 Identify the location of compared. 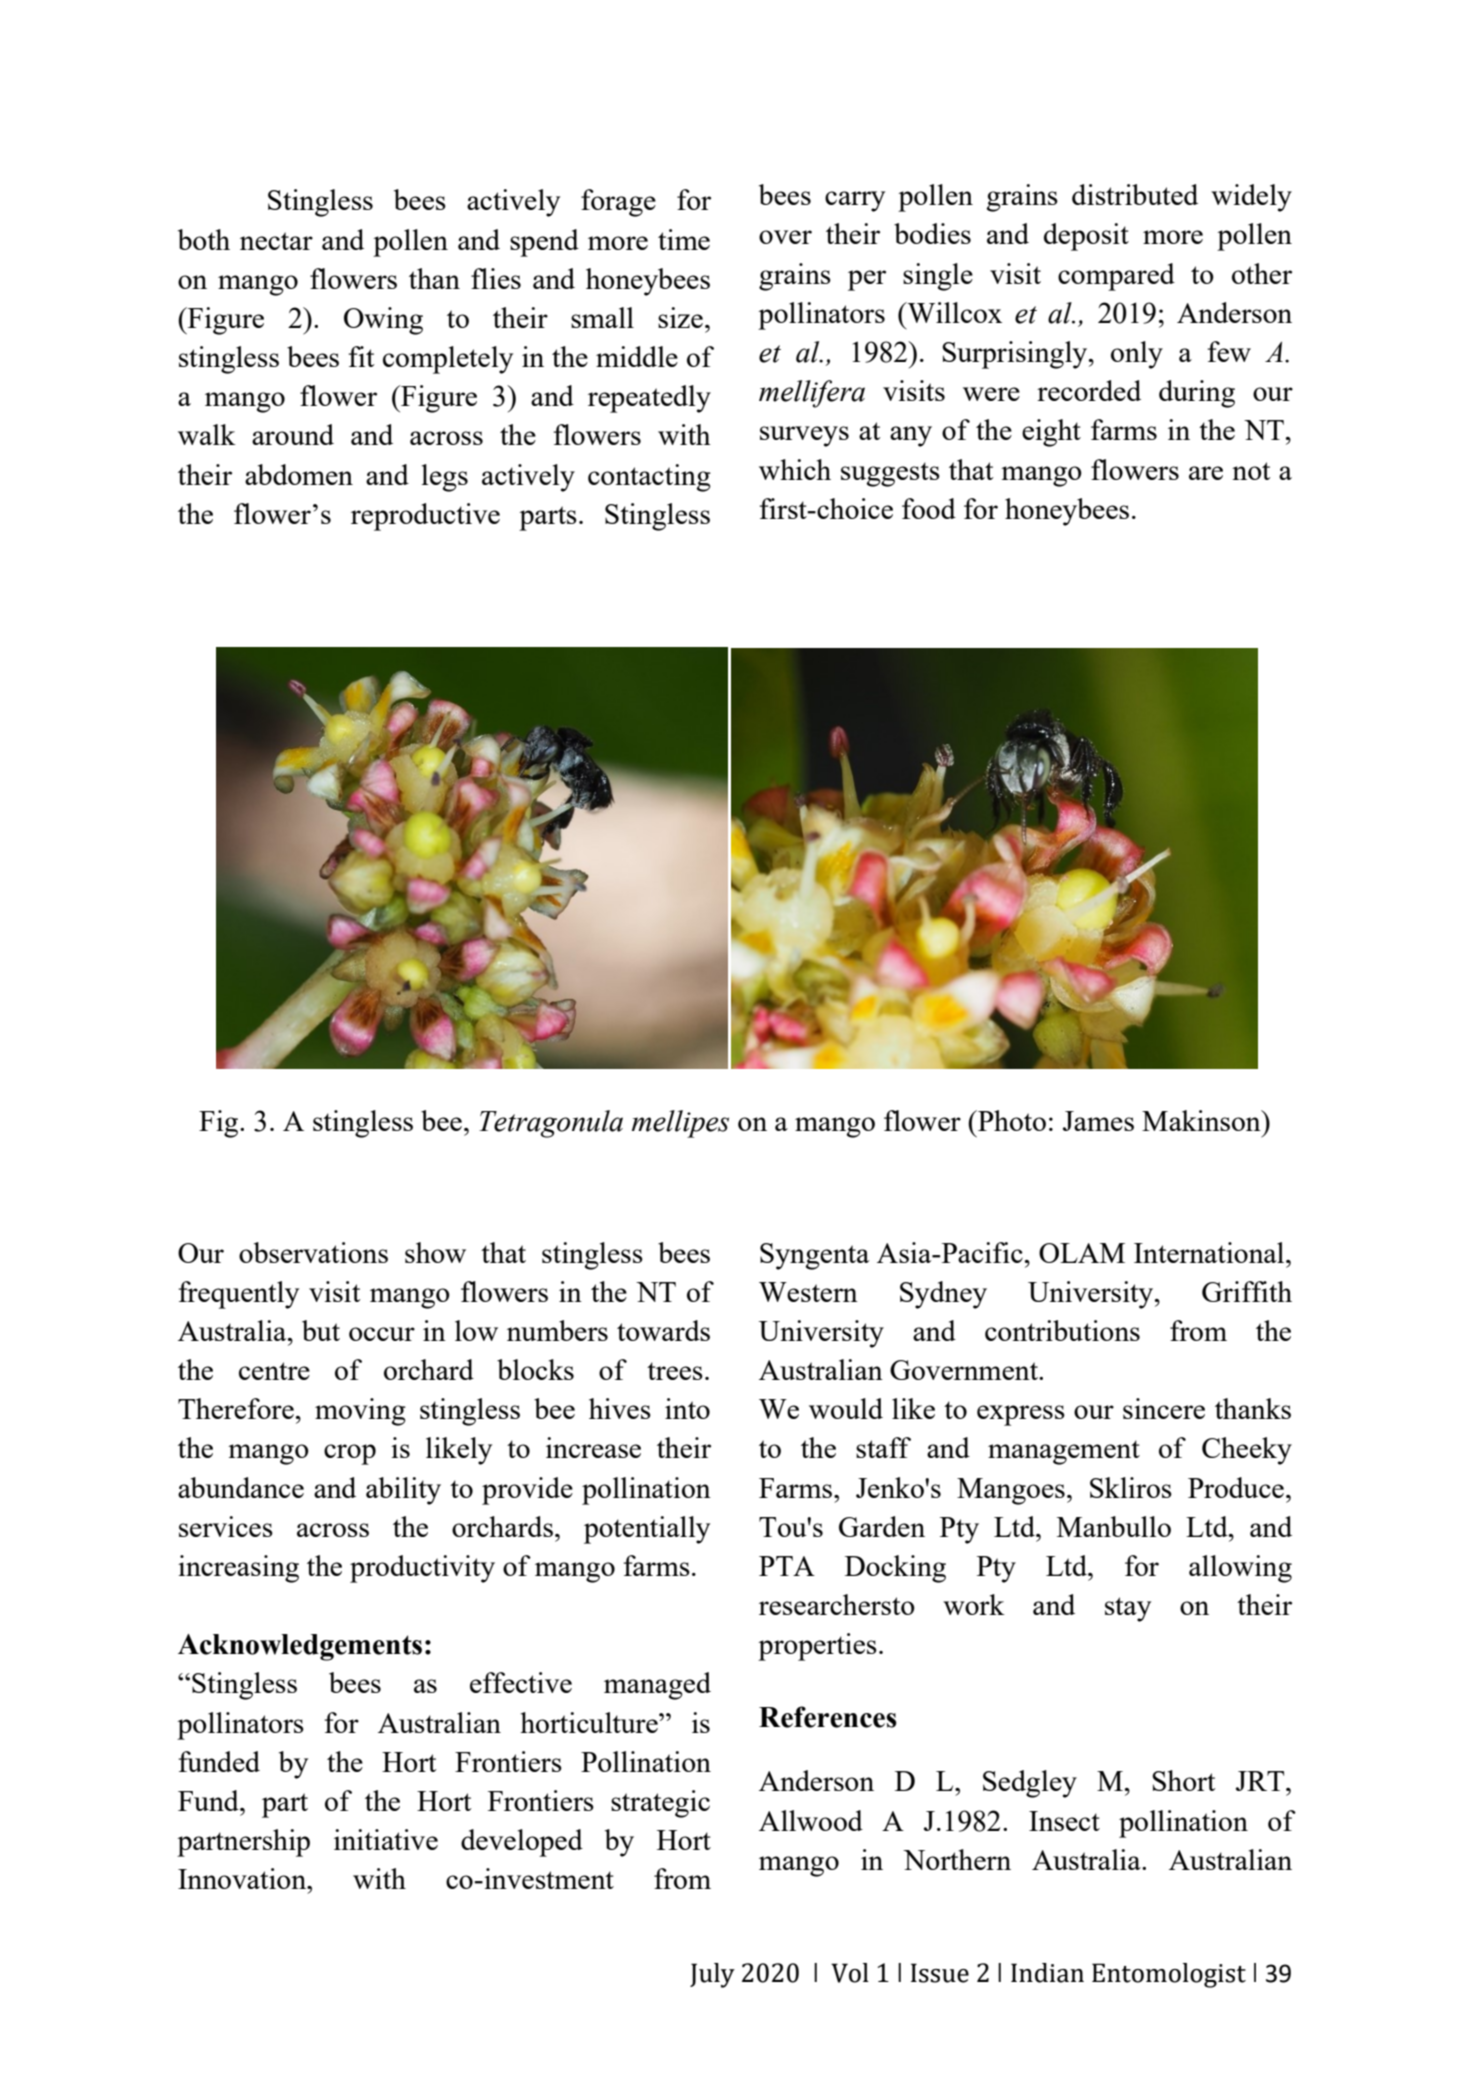
(1116, 277).
